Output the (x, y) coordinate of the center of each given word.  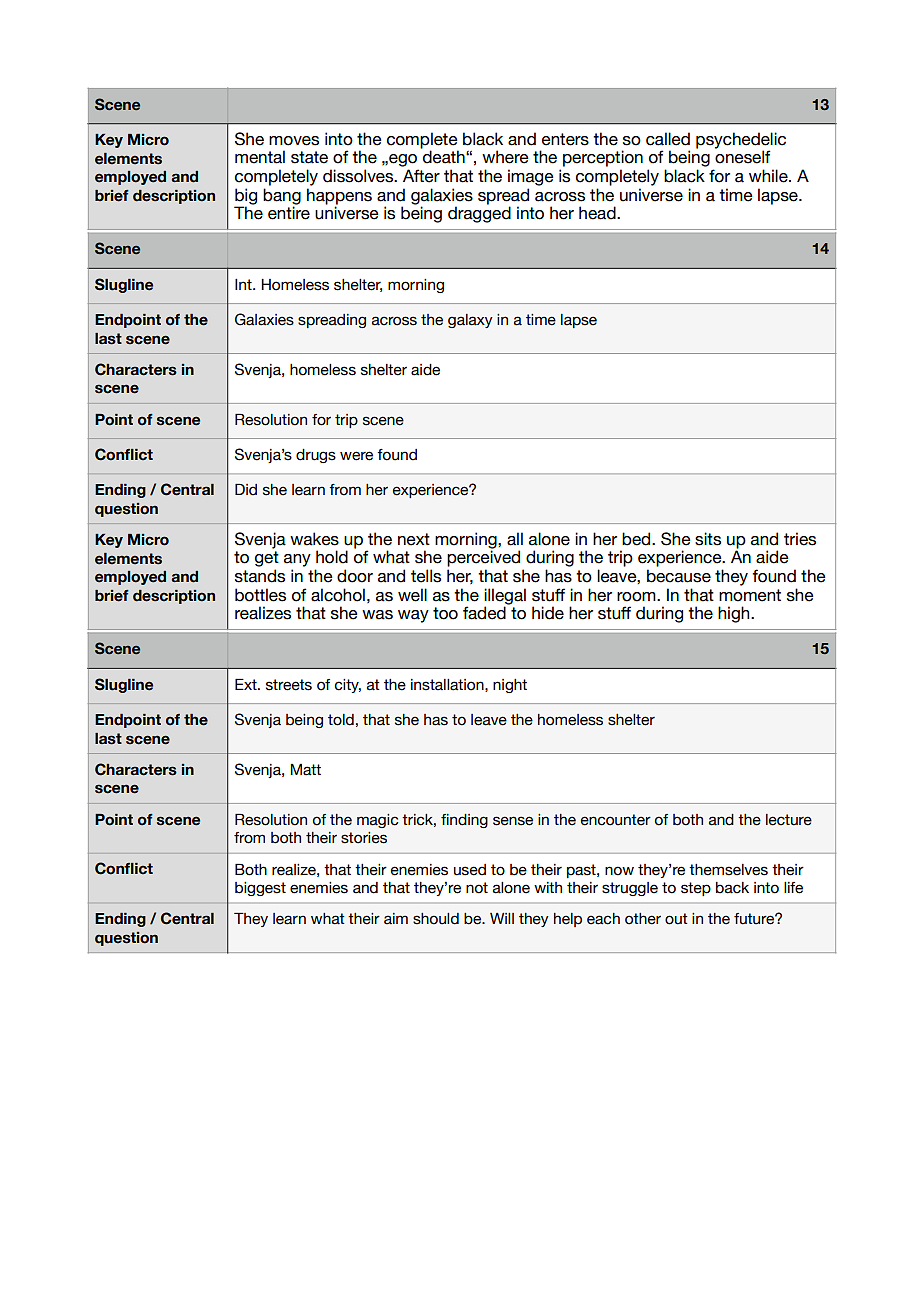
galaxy (470, 321)
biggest (260, 889)
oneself (743, 157)
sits (708, 539)
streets (289, 685)
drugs (316, 456)
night (510, 686)
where (505, 157)
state (309, 157)
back (732, 888)
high (735, 614)
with (548, 887)
